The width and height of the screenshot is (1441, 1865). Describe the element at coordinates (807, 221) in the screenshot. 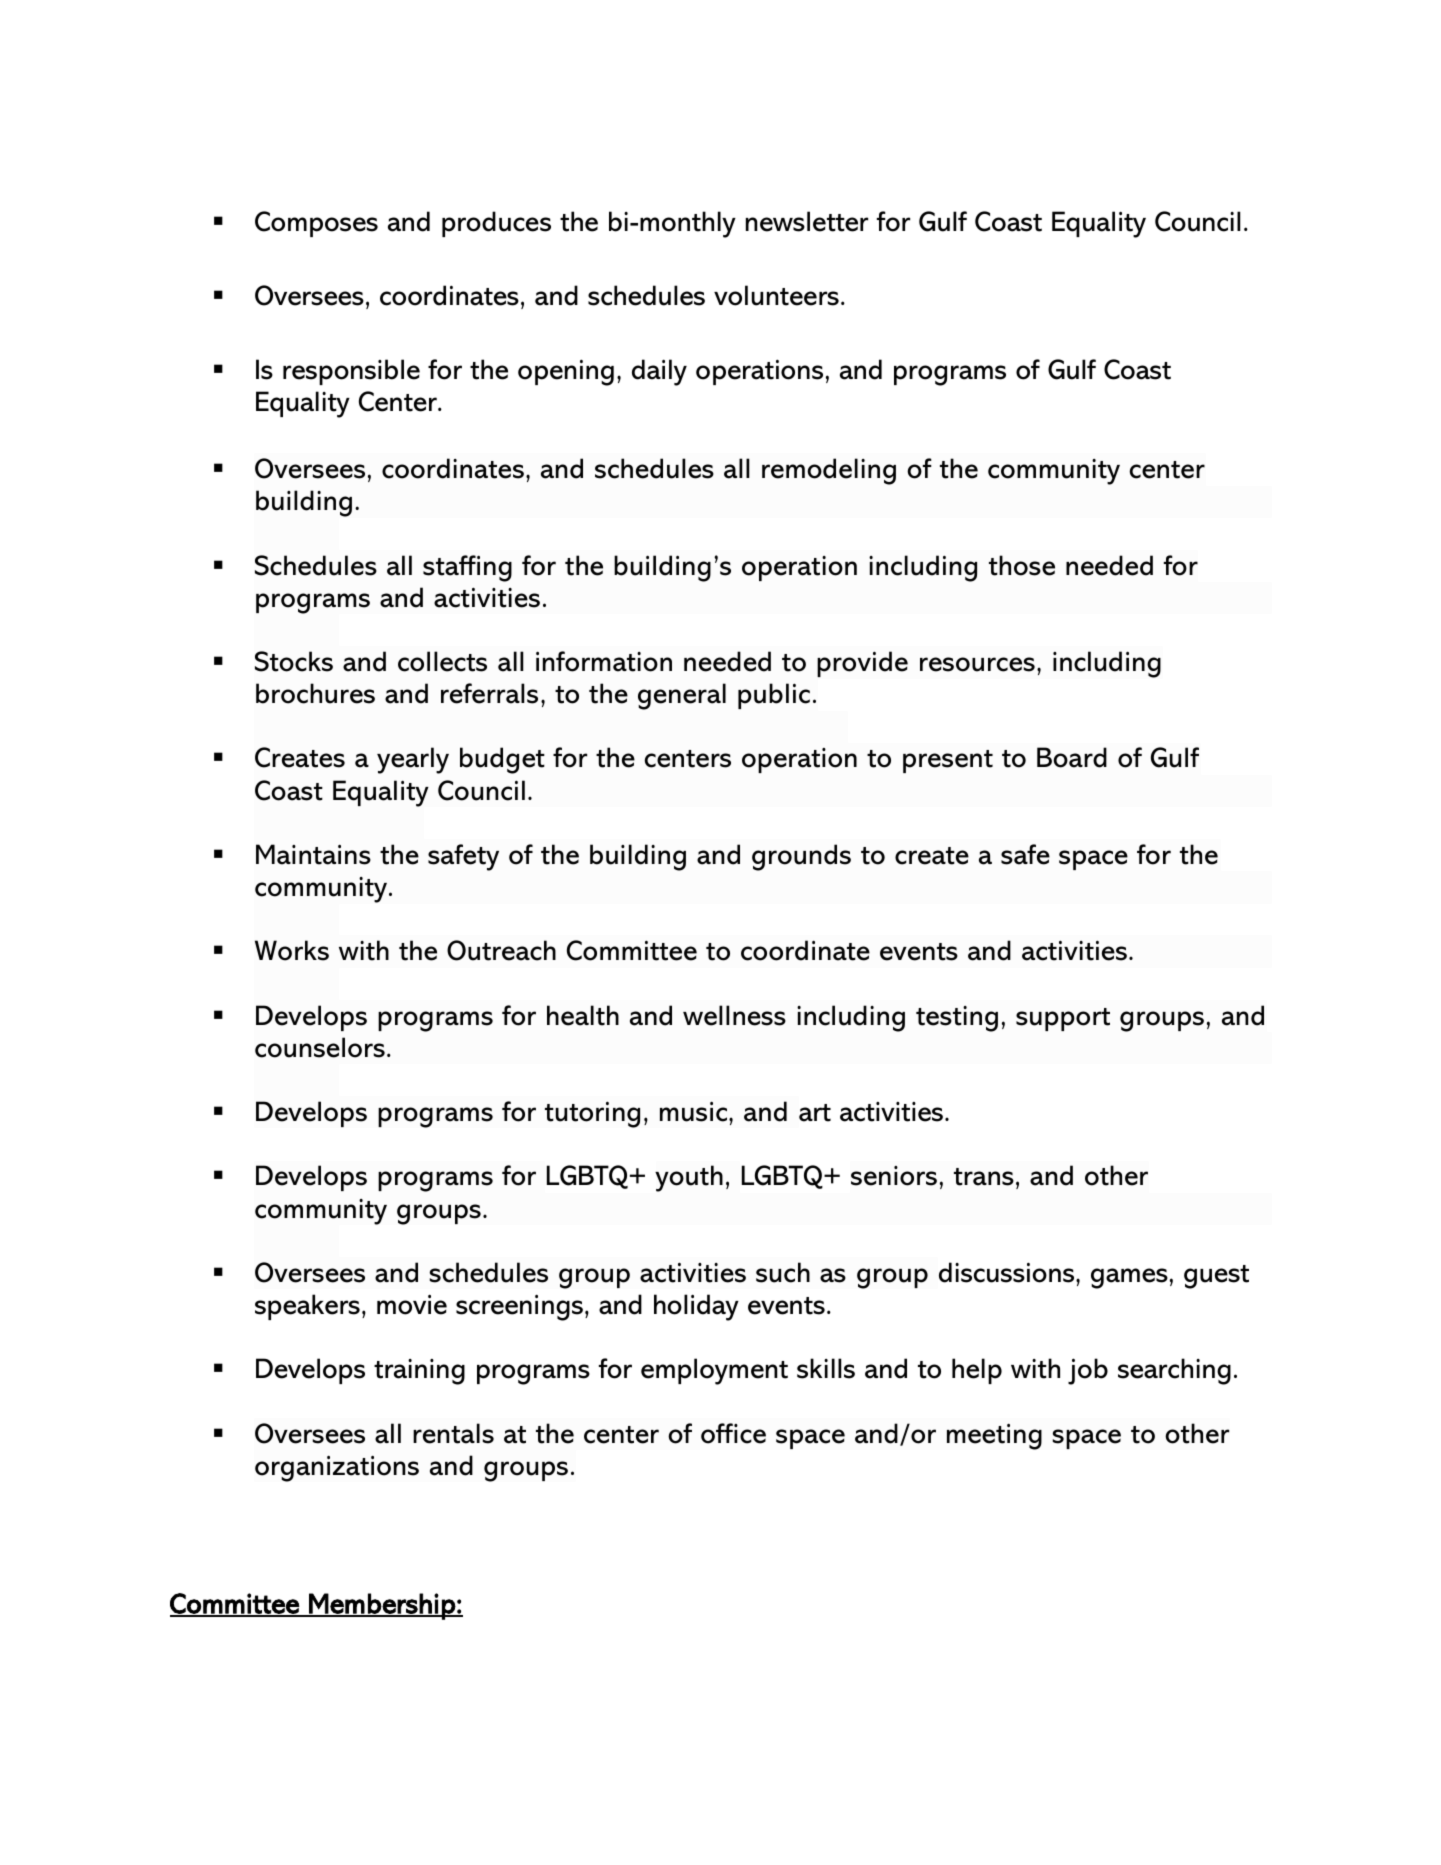

I see `newsletter` at that location.
